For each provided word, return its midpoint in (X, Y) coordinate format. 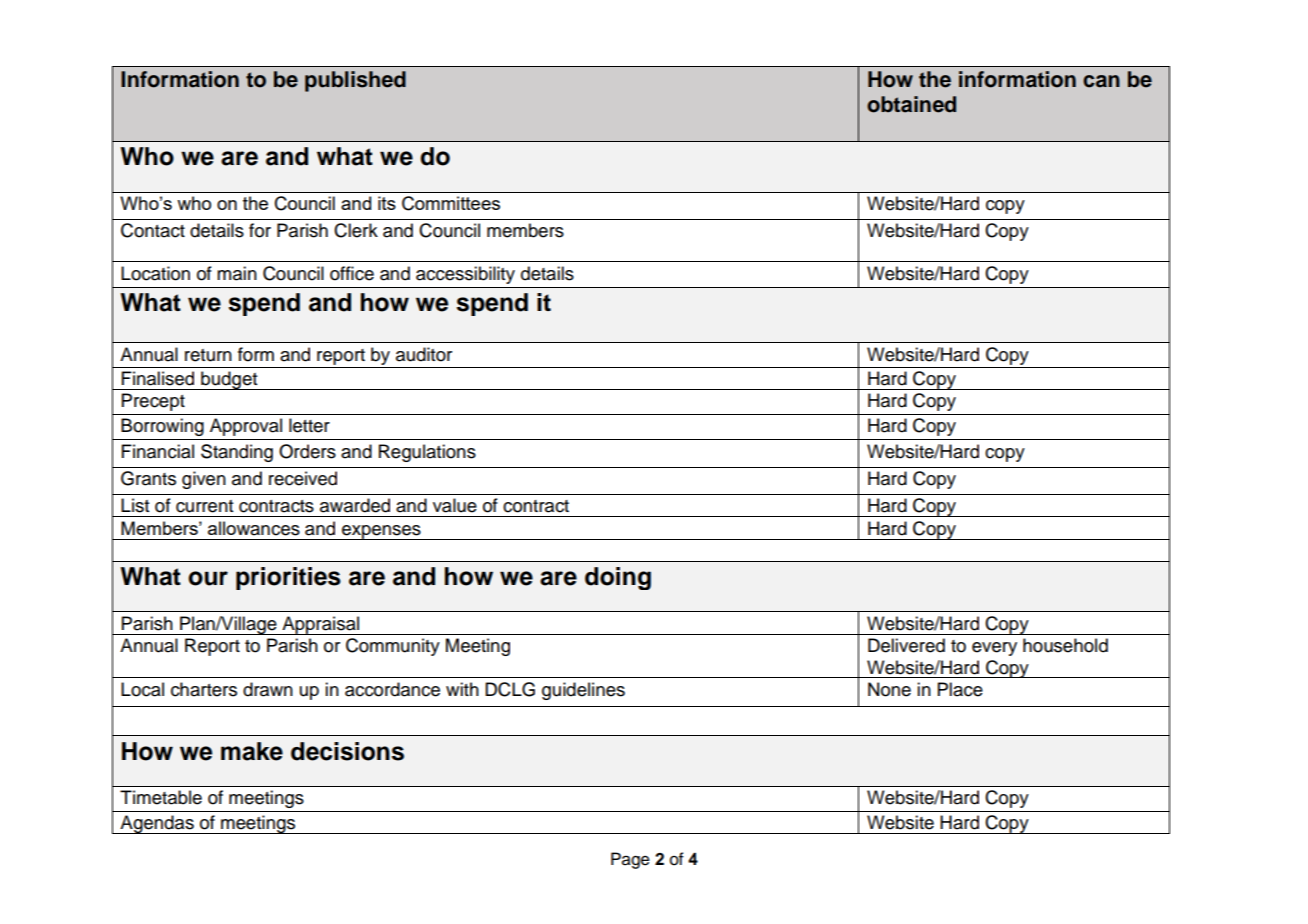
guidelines (583, 691)
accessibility (465, 275)
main (237, 273)
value (455, 505)
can (1101, 81)
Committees (451, 203)
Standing (237, 453)
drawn (268, 689)
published (355, 81)
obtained (911, 104)
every (994, 649)
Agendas (157, 824)
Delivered (906, 645)
